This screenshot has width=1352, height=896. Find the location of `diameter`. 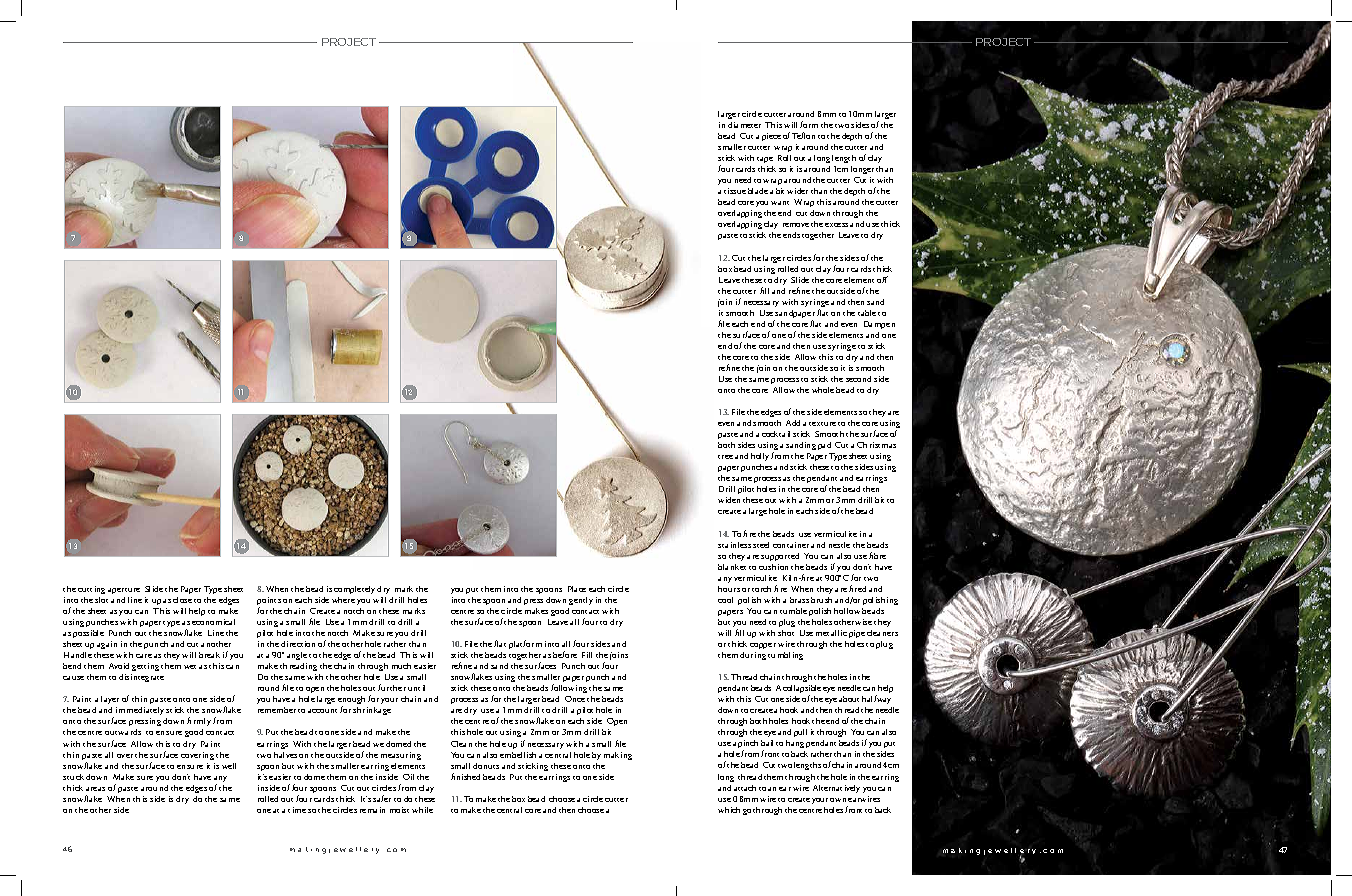

diameter is located at coordinates (744, 125).
